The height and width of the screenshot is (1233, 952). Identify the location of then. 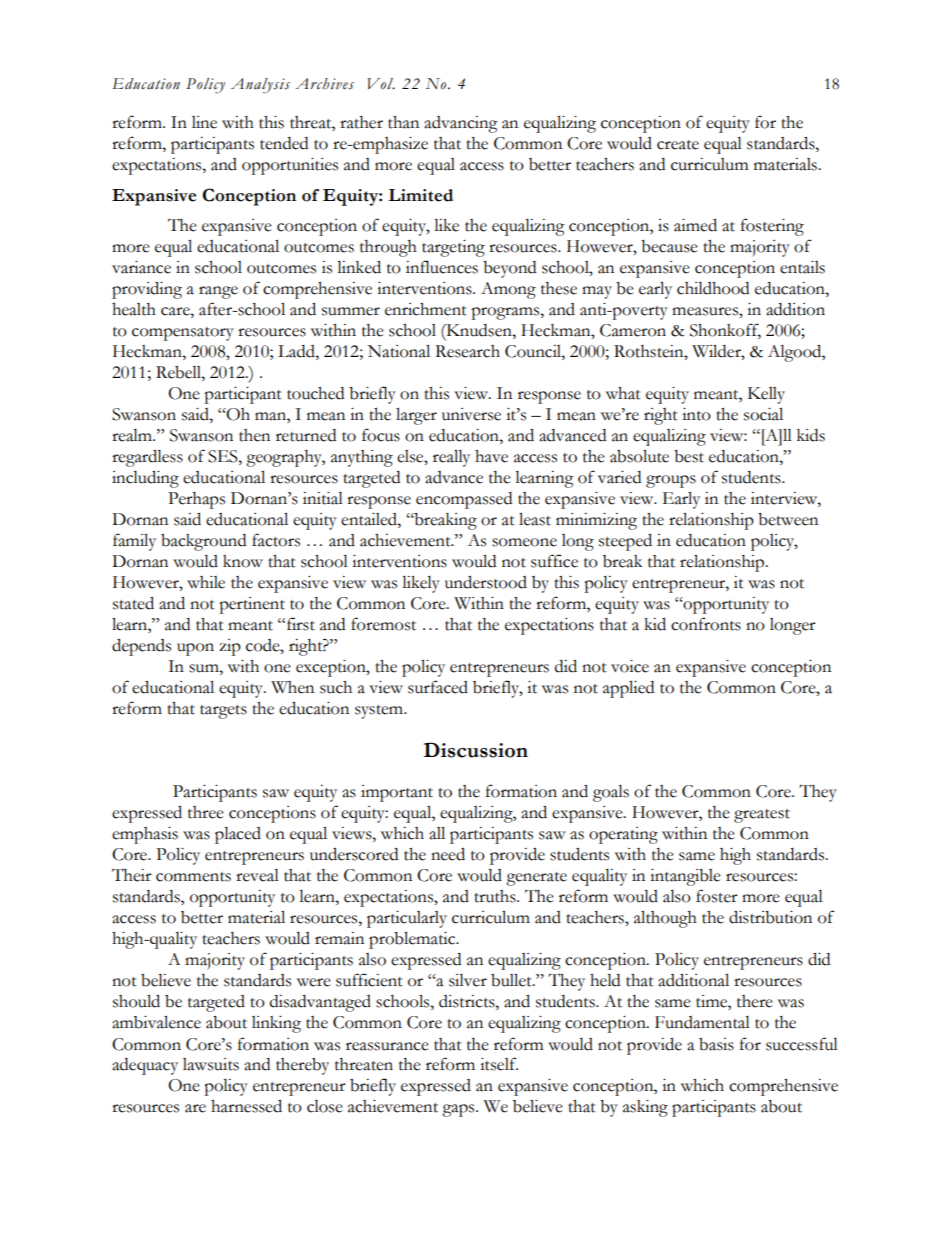
(254, 435).
